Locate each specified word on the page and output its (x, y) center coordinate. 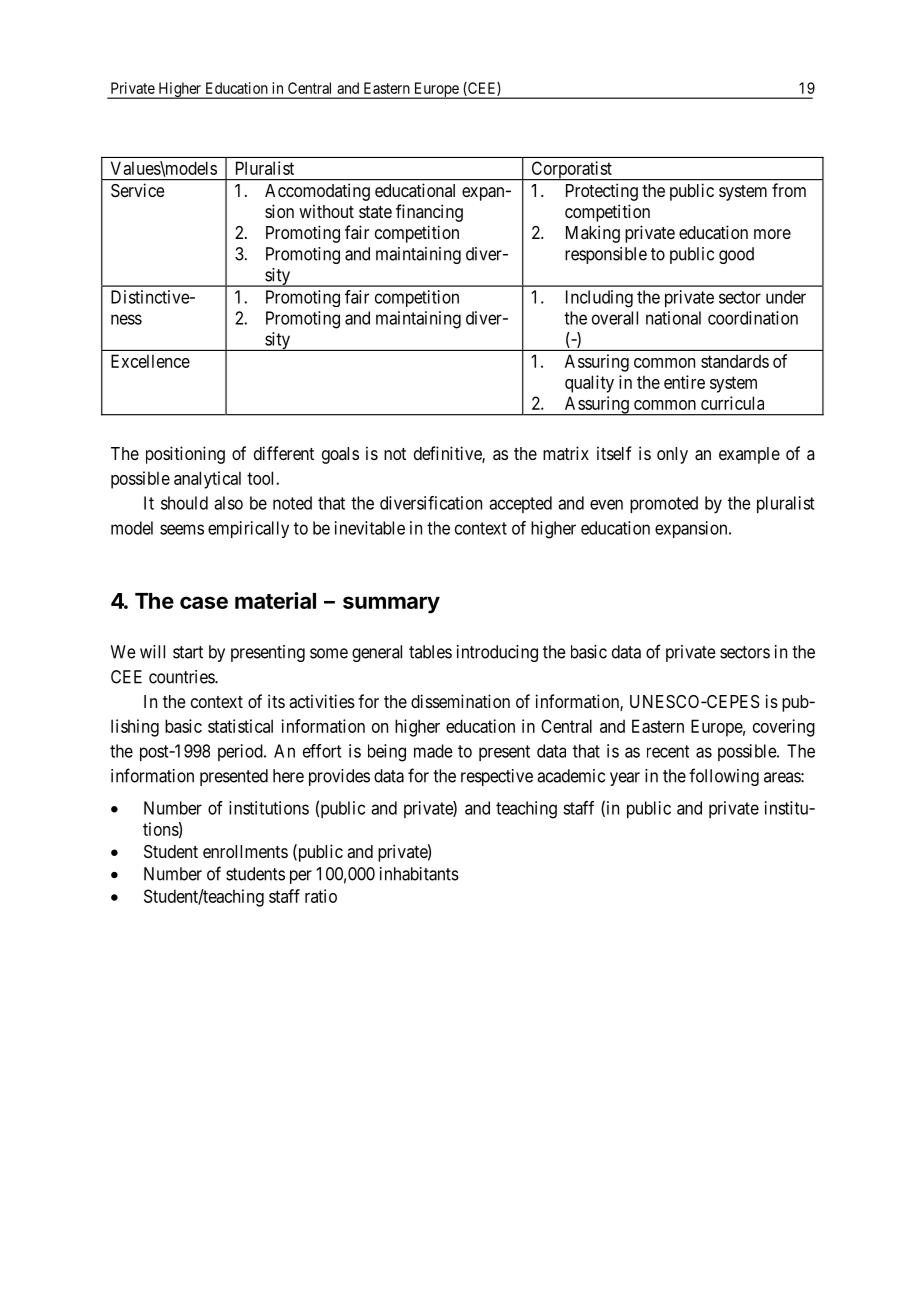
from (789, 190)
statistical (240, 726)
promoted (664, 504)
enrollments (245, 851)
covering (784, 728)
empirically (248, 529)
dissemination (460, 701)
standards (735, 361)
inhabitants (419, 874)
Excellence (150, 361)
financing (429, 213)
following (724, 777)
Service (137, 190)
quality (589, 384)
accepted (520, 504)
